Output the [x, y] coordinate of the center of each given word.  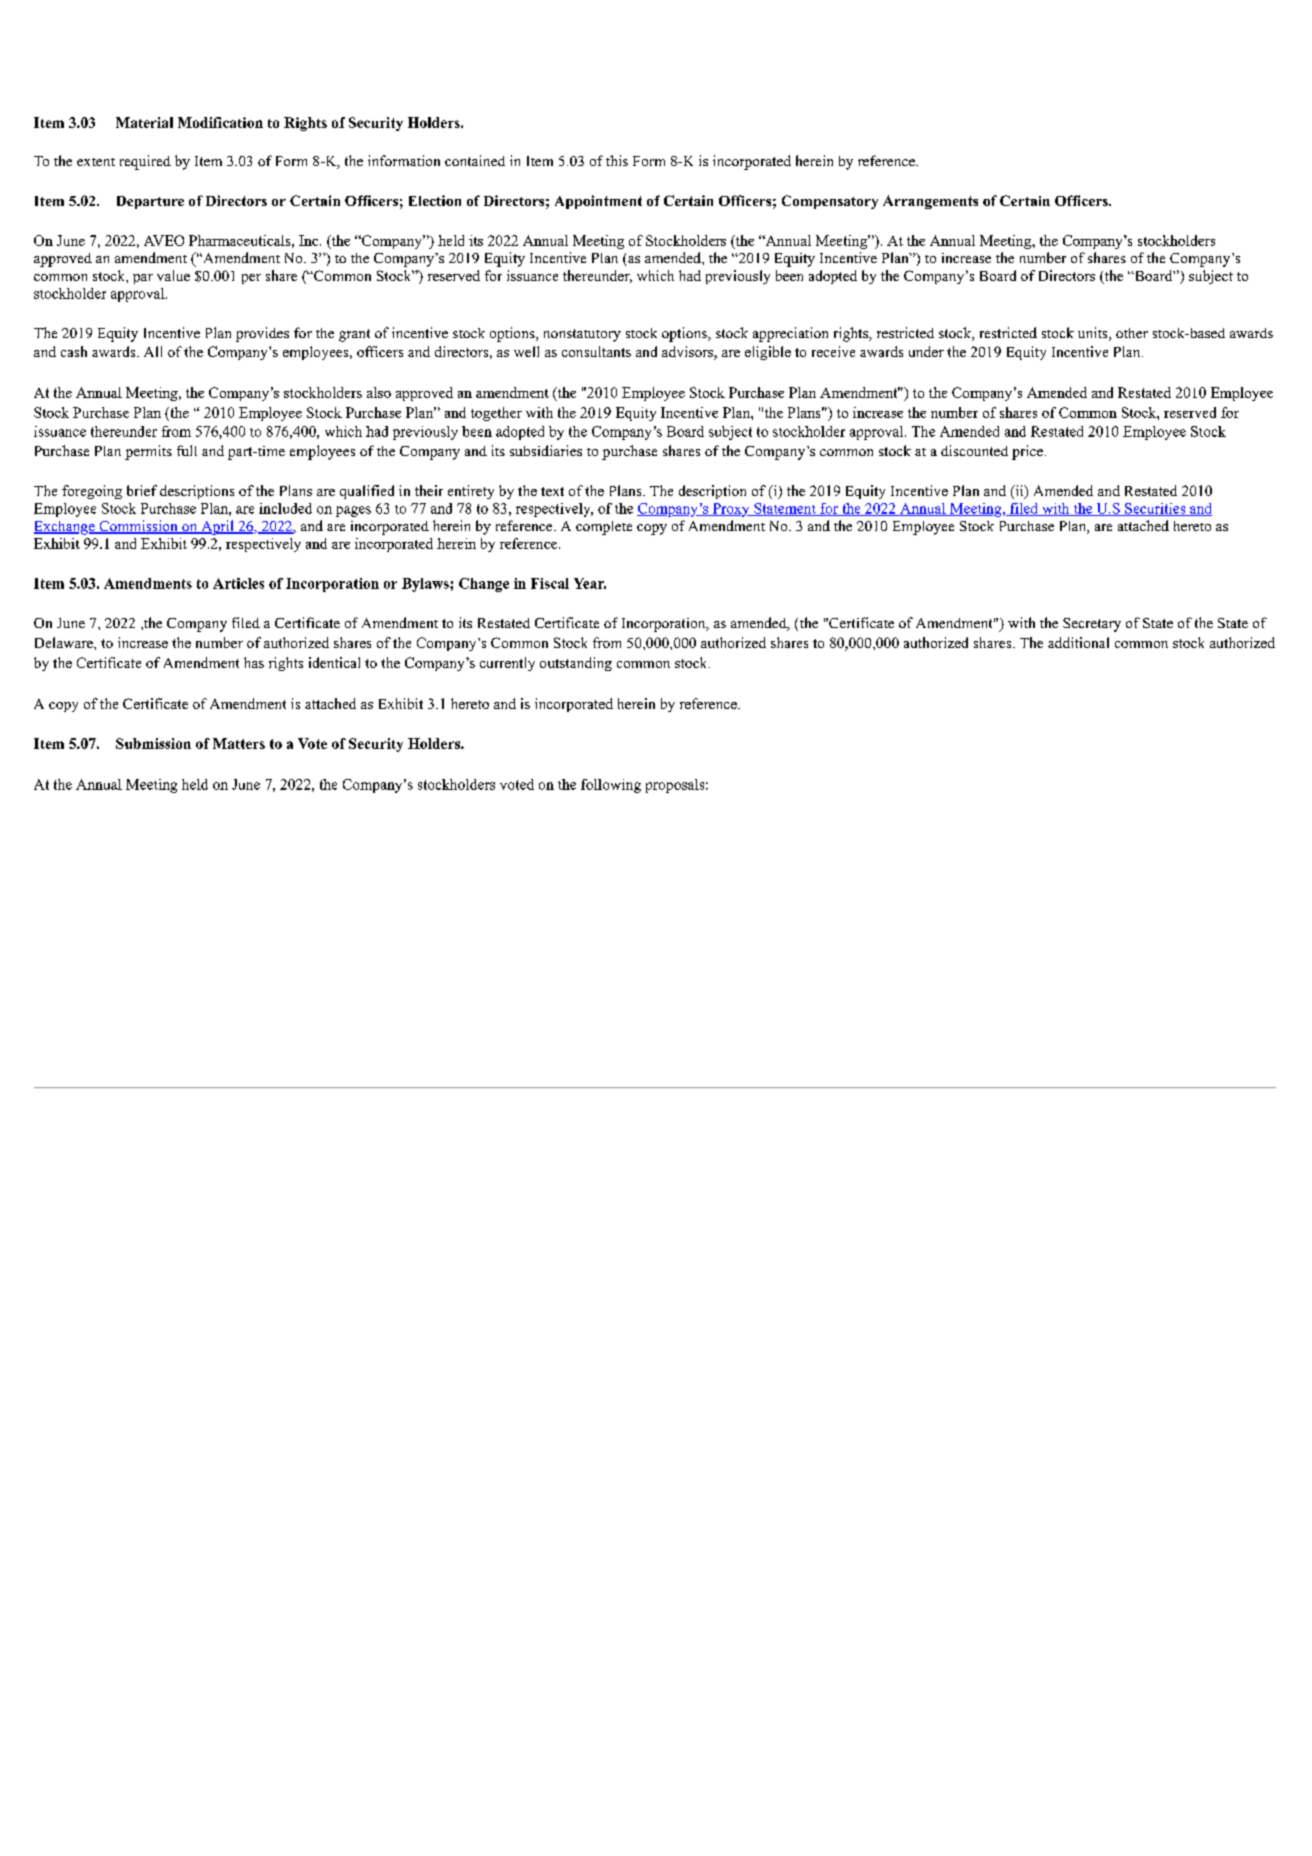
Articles [238, 583]
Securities [1155, 509]
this [617, 160]
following [611, 786]
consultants [596, 351]
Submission [153, 743]
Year [590, 583]
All [153, 351]
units [1094, 334]
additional [1078, 642]
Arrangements [930, 202]
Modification [220, 122]
